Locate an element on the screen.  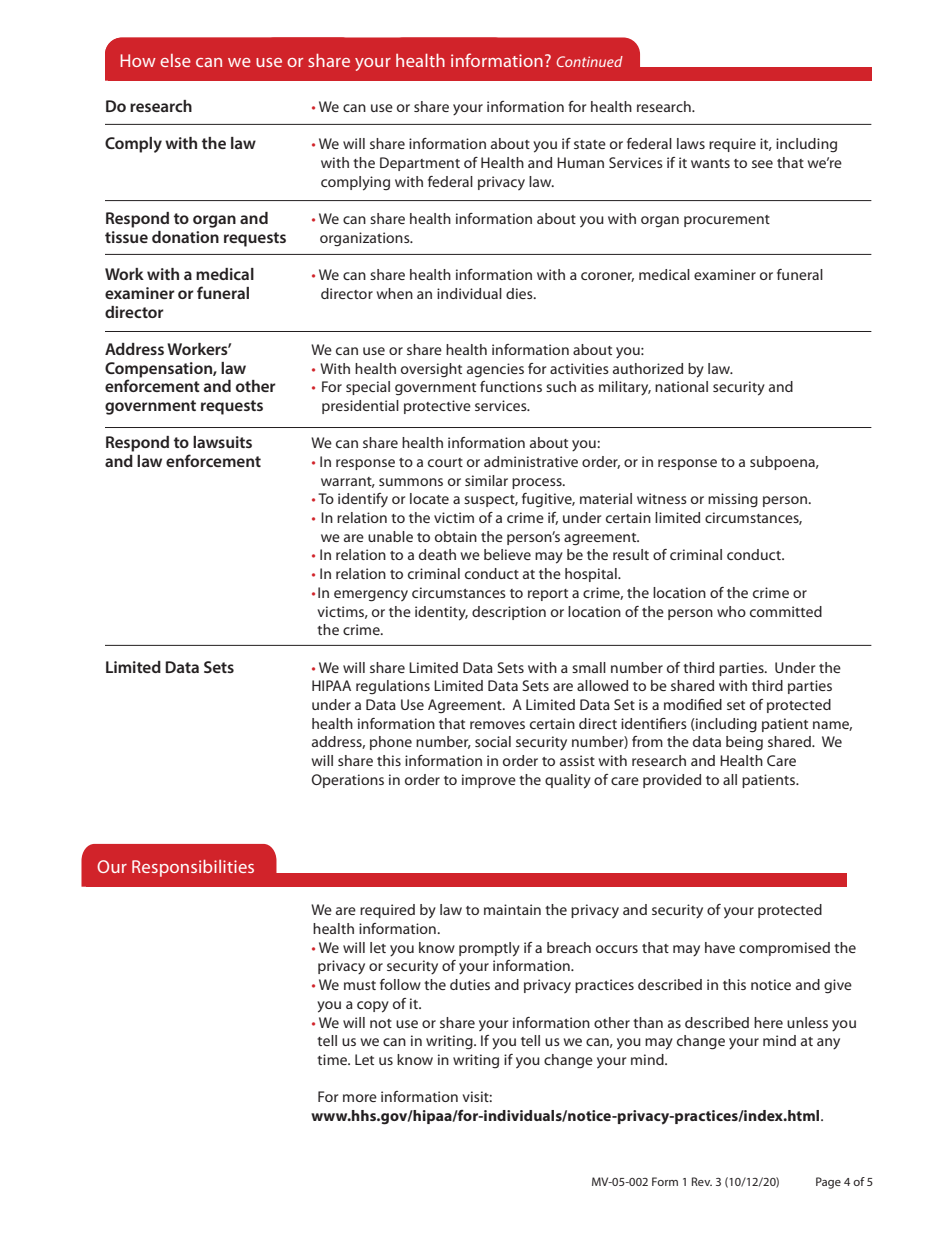
Department is located at coordinates (420, 164).
